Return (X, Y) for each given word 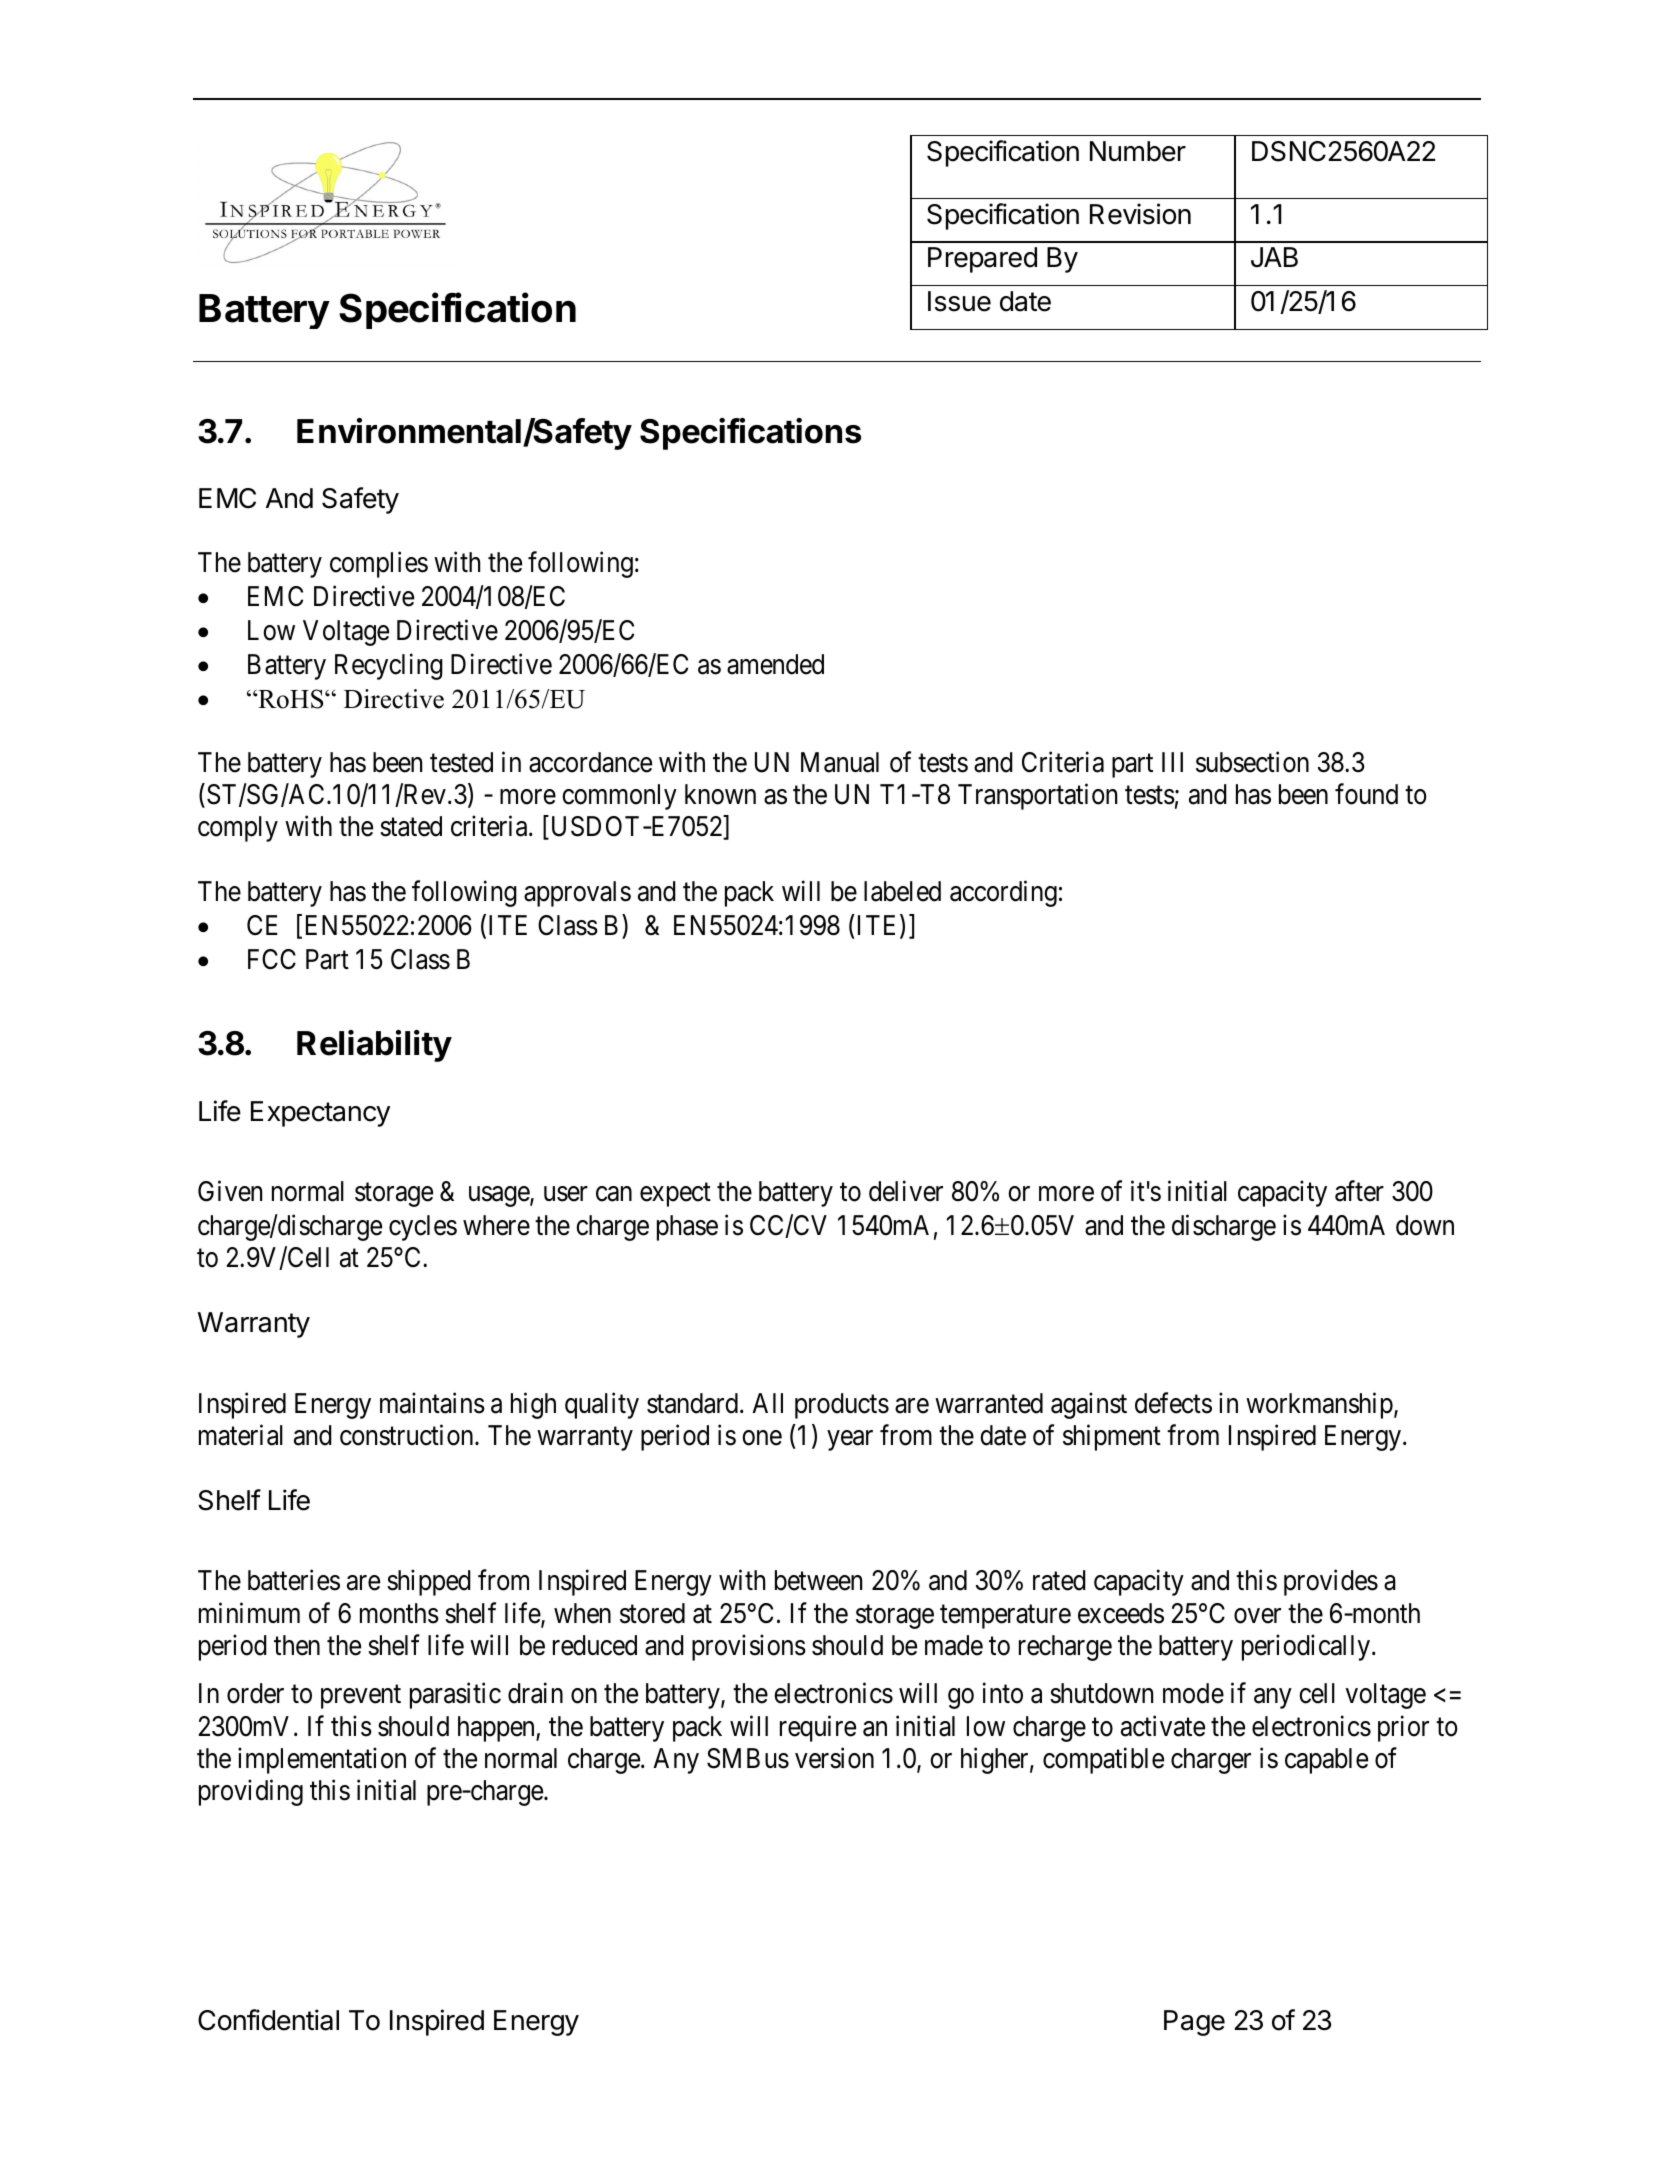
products (842, 1406)
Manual (840, 762)
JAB (1274, 257)
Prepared (982, 260)
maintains (432, 1403)
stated (411, 826)
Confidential (268, 2020)
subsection (1252, 762)
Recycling (389, 666)
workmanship (1319, 1405)
